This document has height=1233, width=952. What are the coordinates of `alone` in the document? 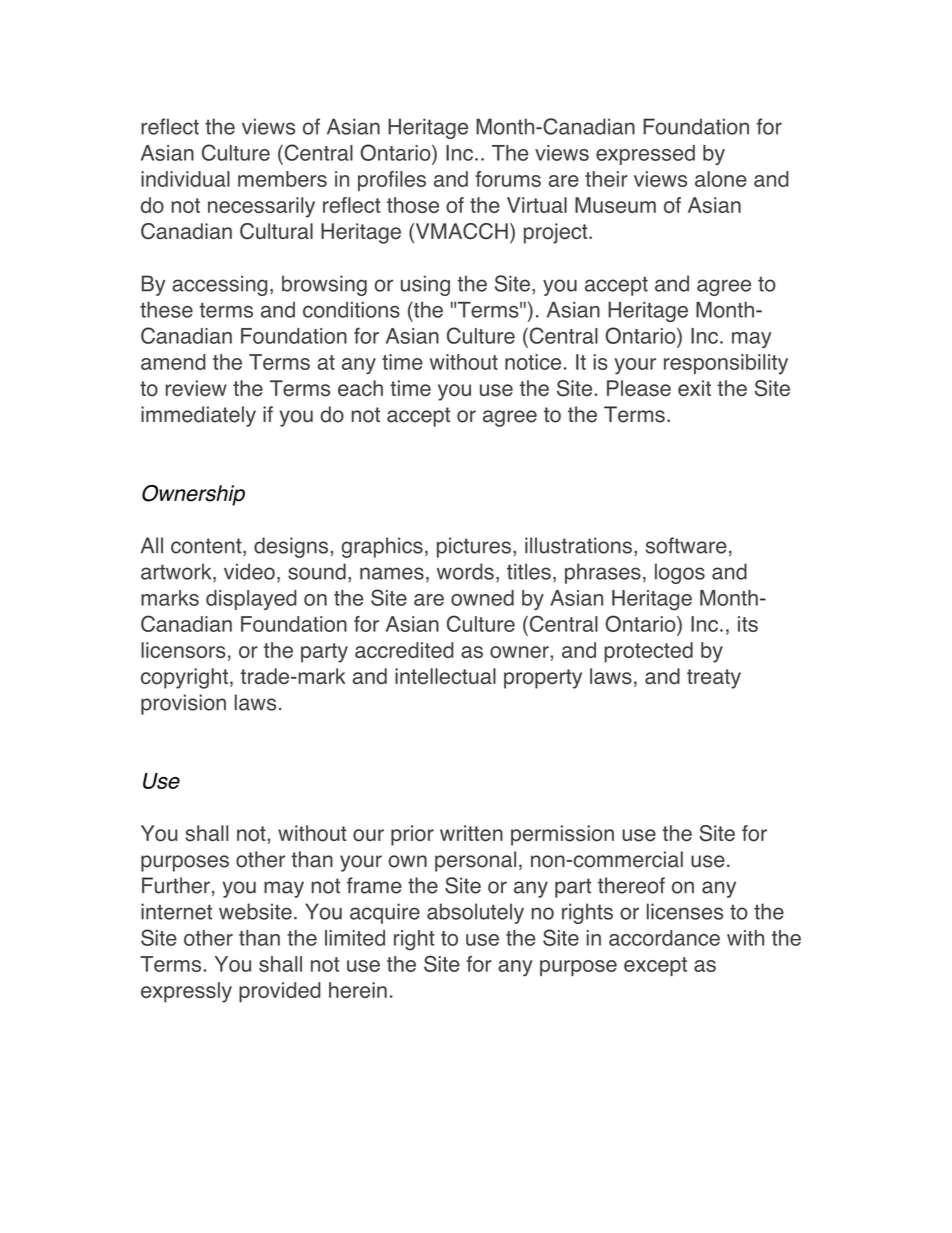 It's located at (721, 179).
